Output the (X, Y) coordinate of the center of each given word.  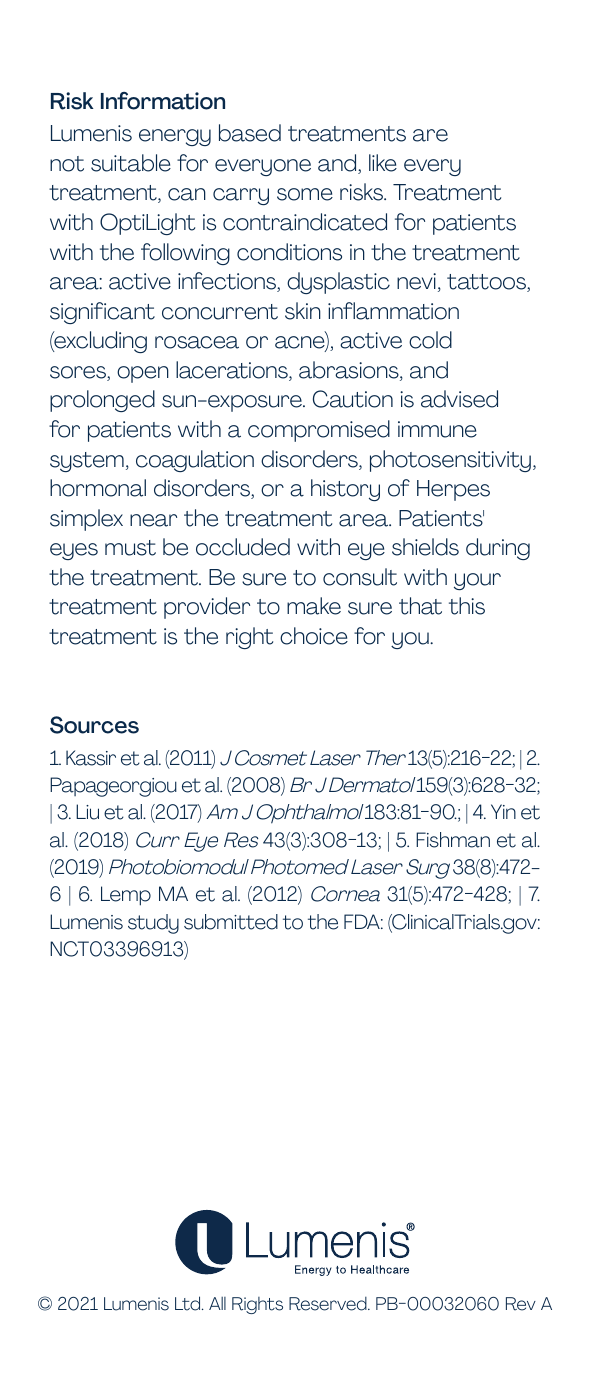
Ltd (189, 1303)
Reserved (329, 1304)
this (467, 606)
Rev (521, 1304)
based (250, 133)
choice (314, 636)
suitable (131, 163)
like (383, 163)
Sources (94, 725)
